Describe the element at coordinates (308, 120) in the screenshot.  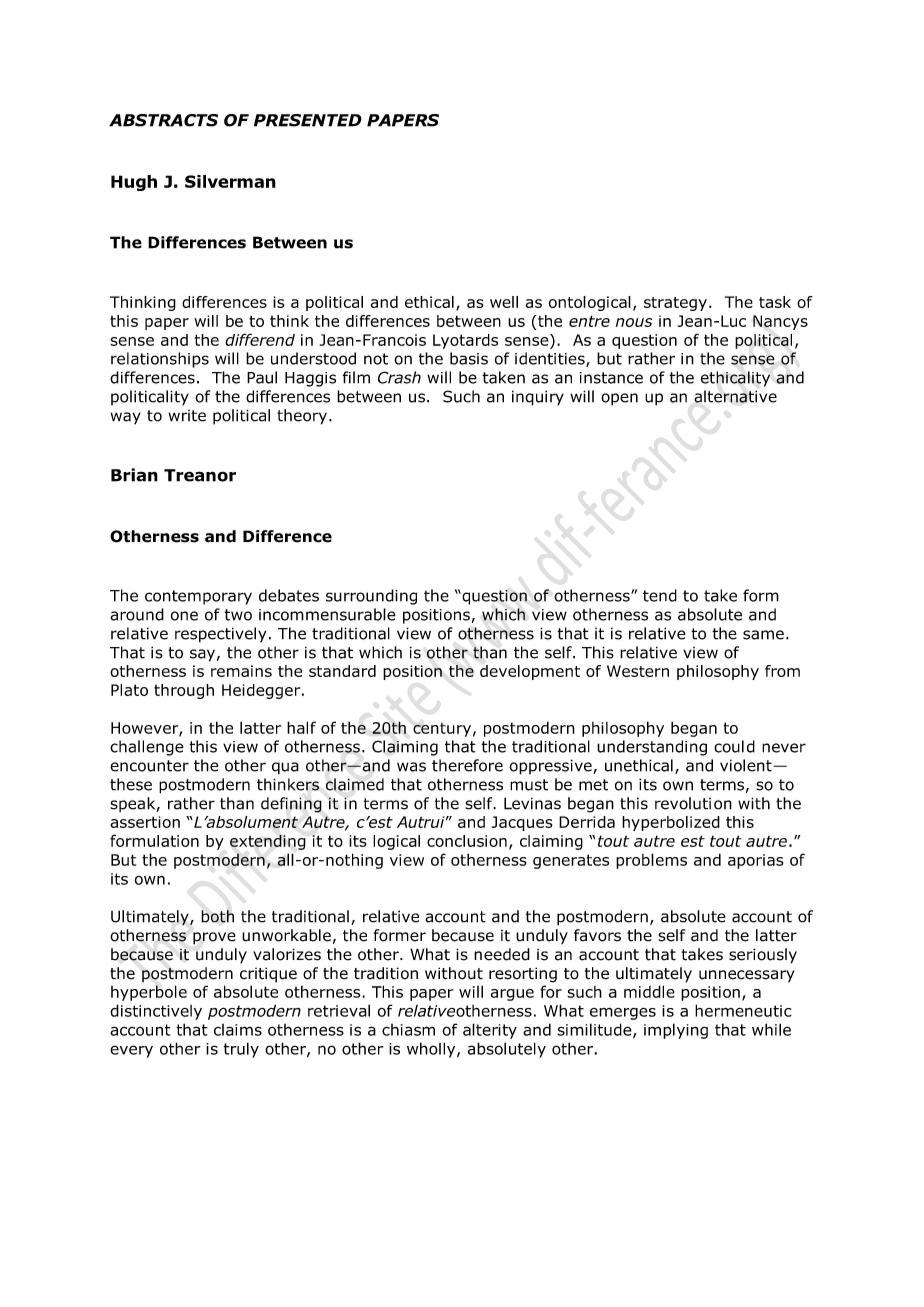
I see `PRESENTED` at that location.
